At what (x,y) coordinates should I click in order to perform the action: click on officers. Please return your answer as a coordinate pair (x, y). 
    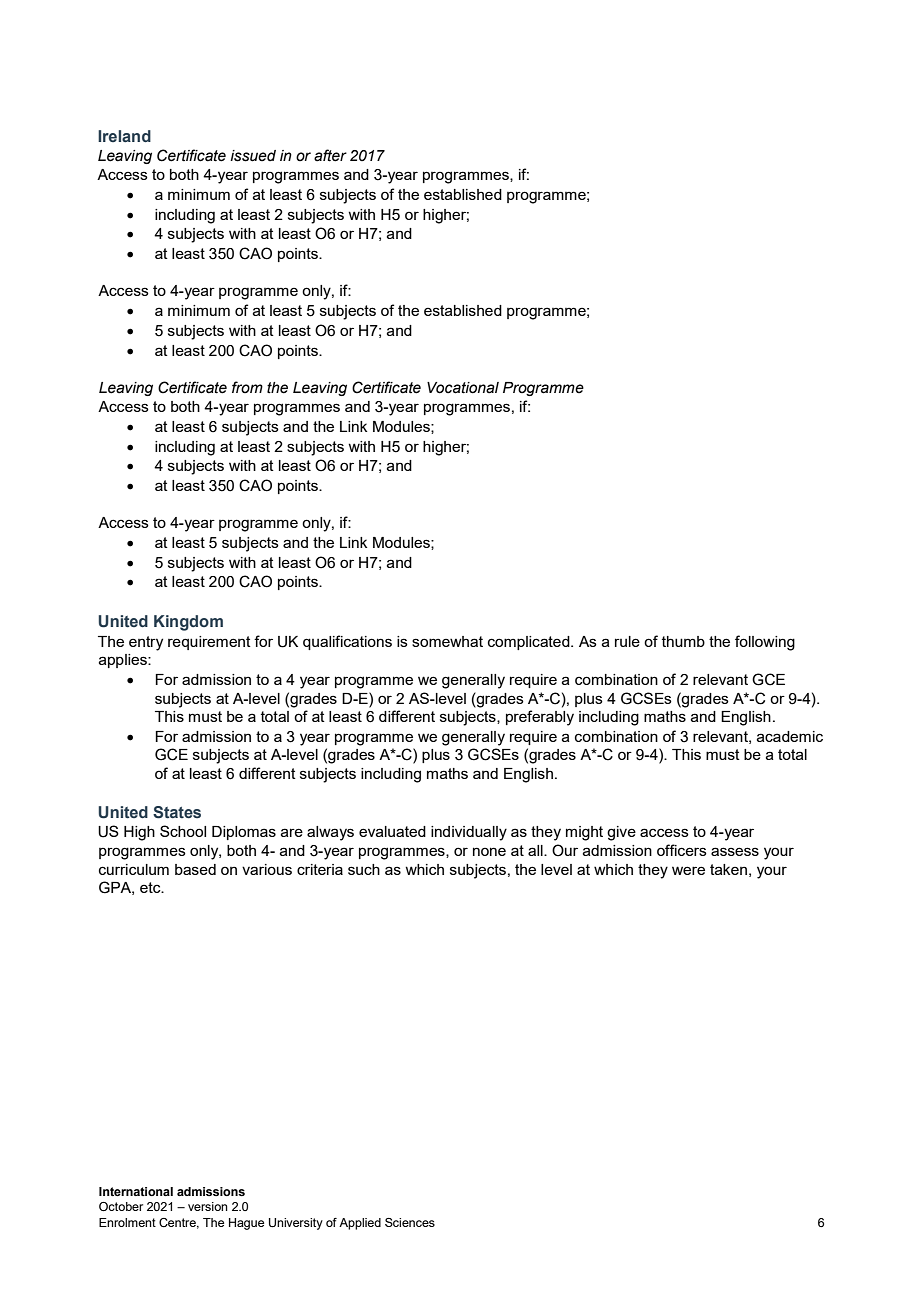
    Looking at the image, I should click on (682, 850).
